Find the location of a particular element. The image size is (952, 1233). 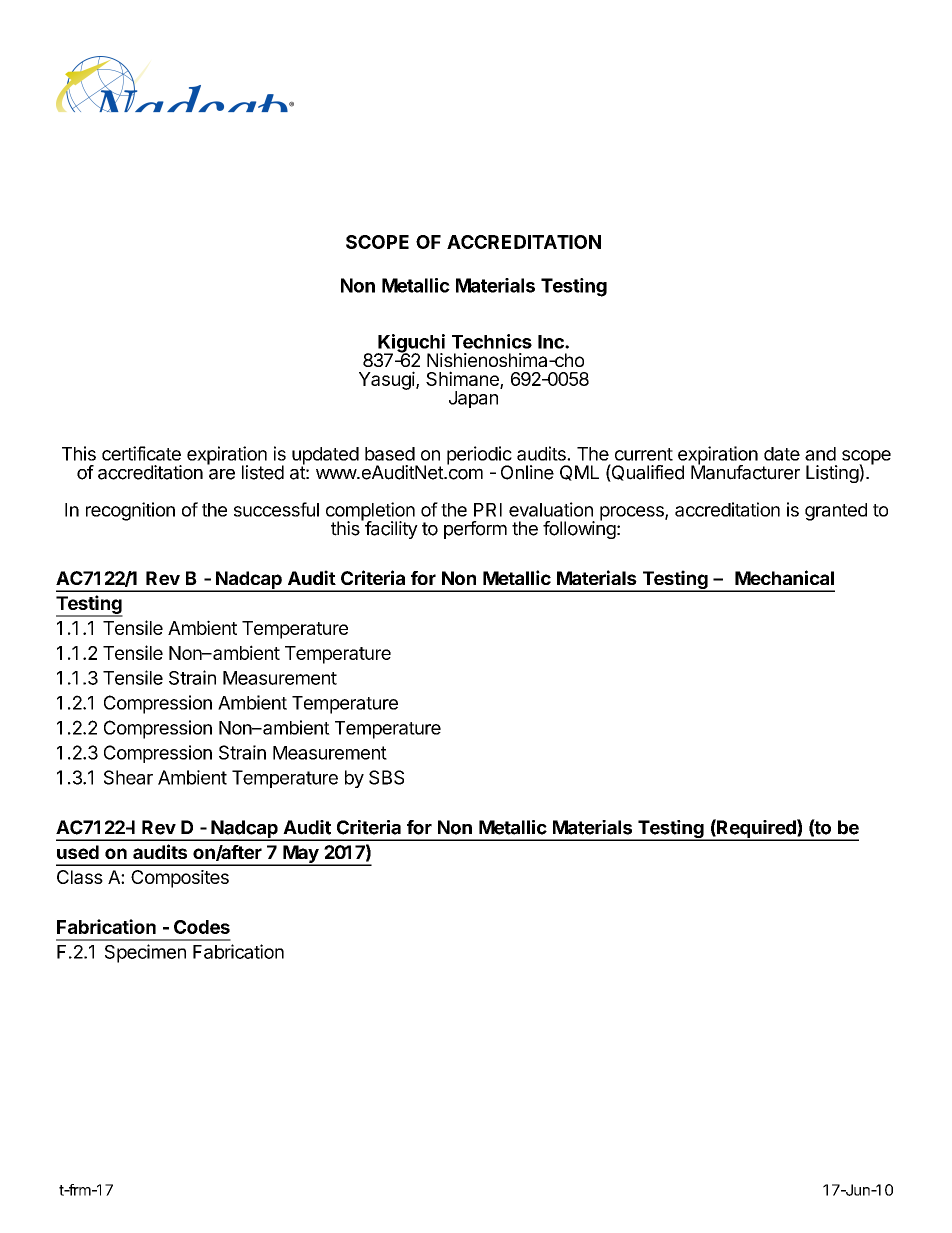

Codes is located at coordinates (202, 927).
